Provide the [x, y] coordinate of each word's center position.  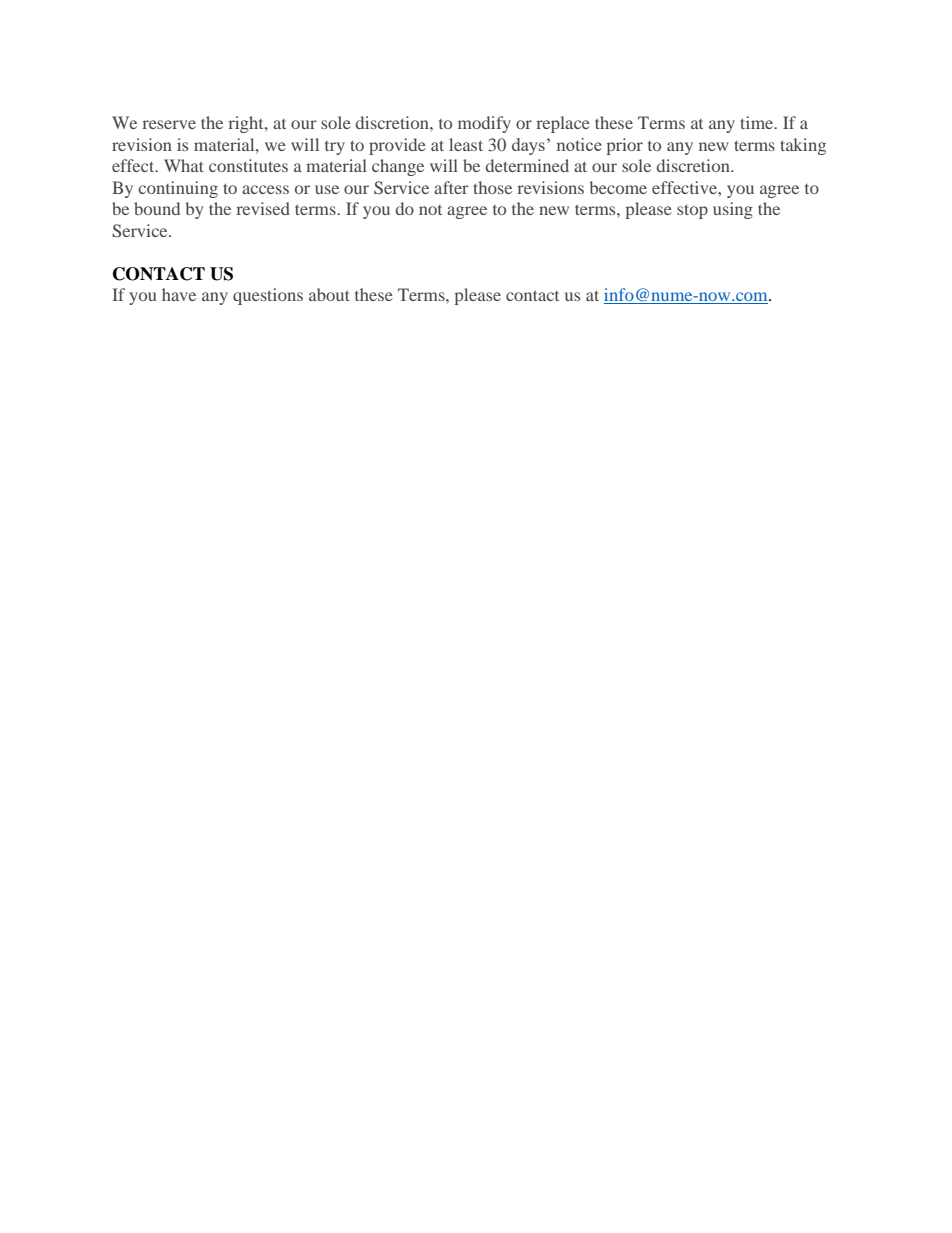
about [329, 294]
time [758, 122]
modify [484, 124]
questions [268, 296]
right [247, 124]
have [179, 294]
